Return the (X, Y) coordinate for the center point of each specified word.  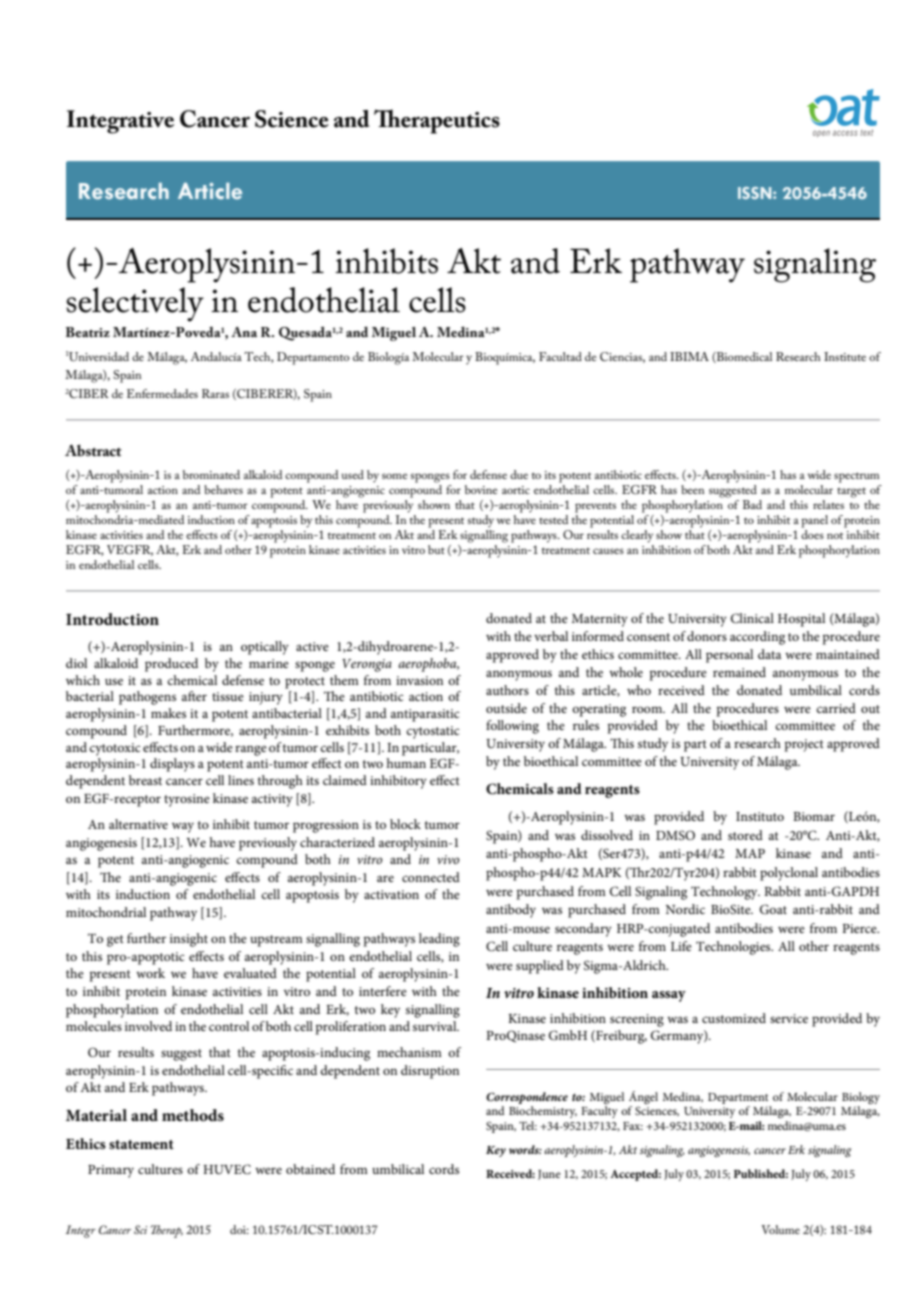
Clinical (752, 618)
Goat (773, 909)
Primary (111, 1171)
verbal (551, 636)
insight (189, 940)
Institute (845, 356)
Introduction (112, 619)
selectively (135, 304)
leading (439, 940)
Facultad (560, 356)
